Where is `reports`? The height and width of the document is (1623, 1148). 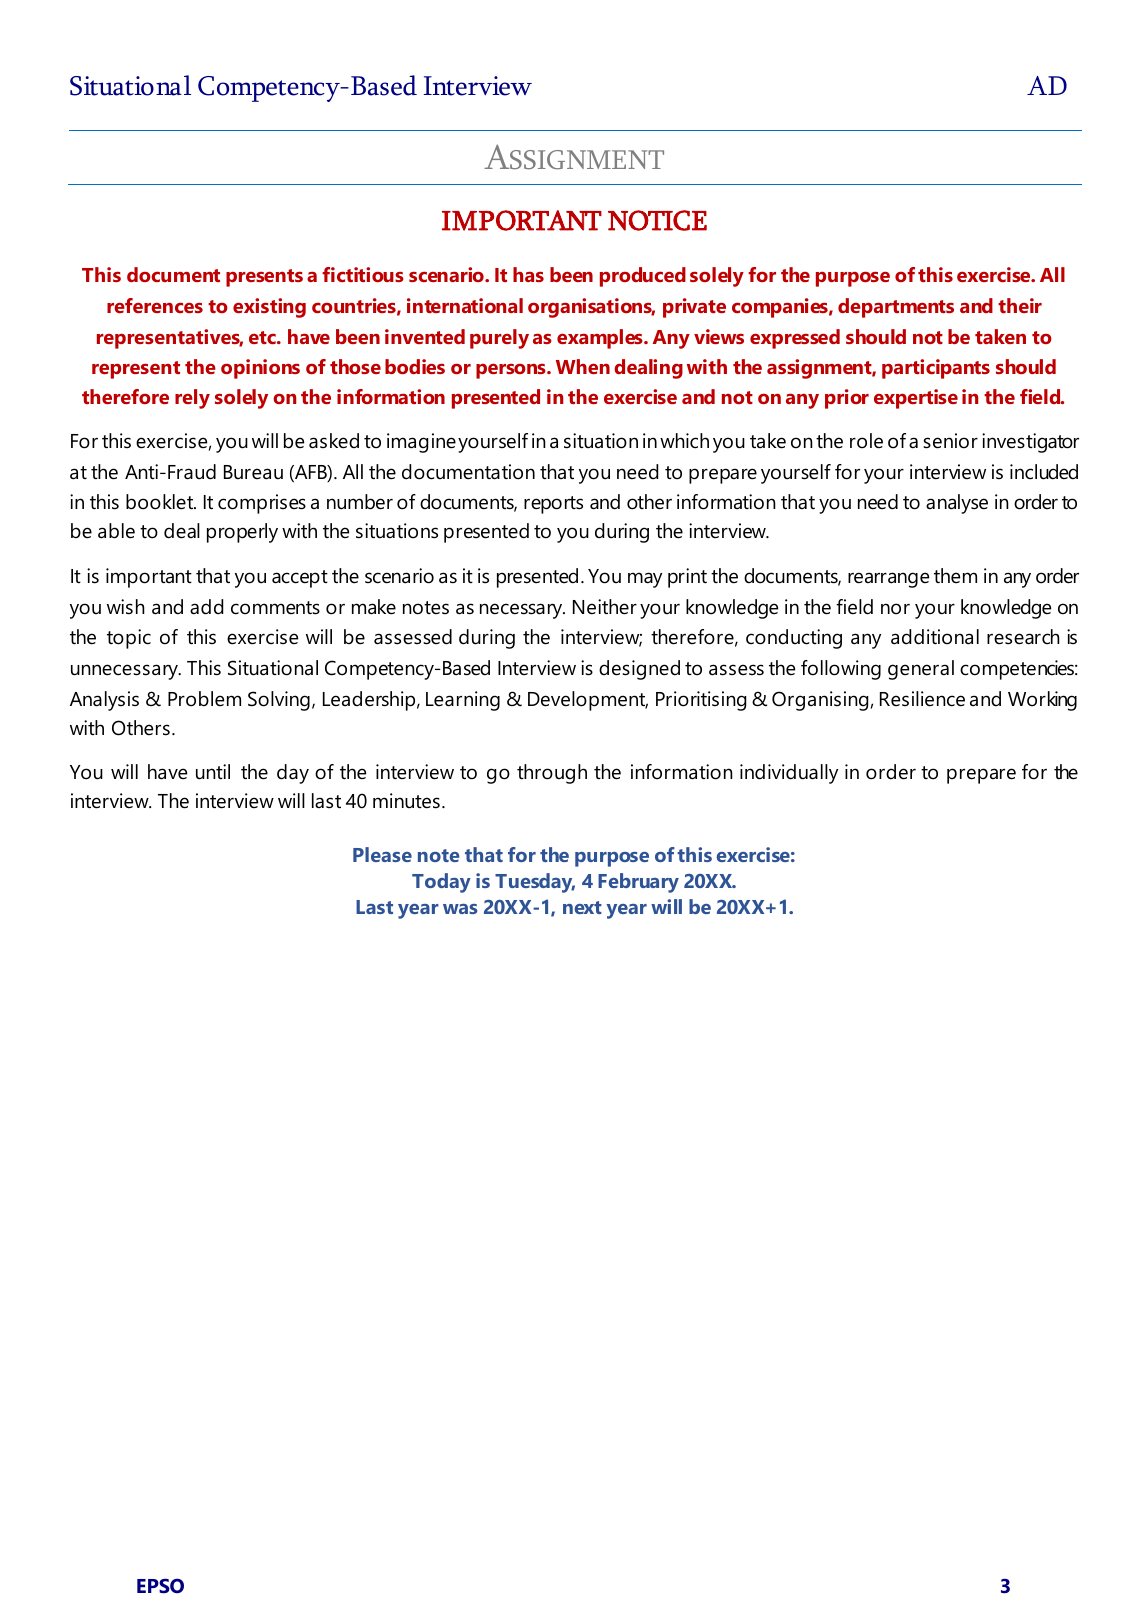
reports is located at coordinates (553, 505).
